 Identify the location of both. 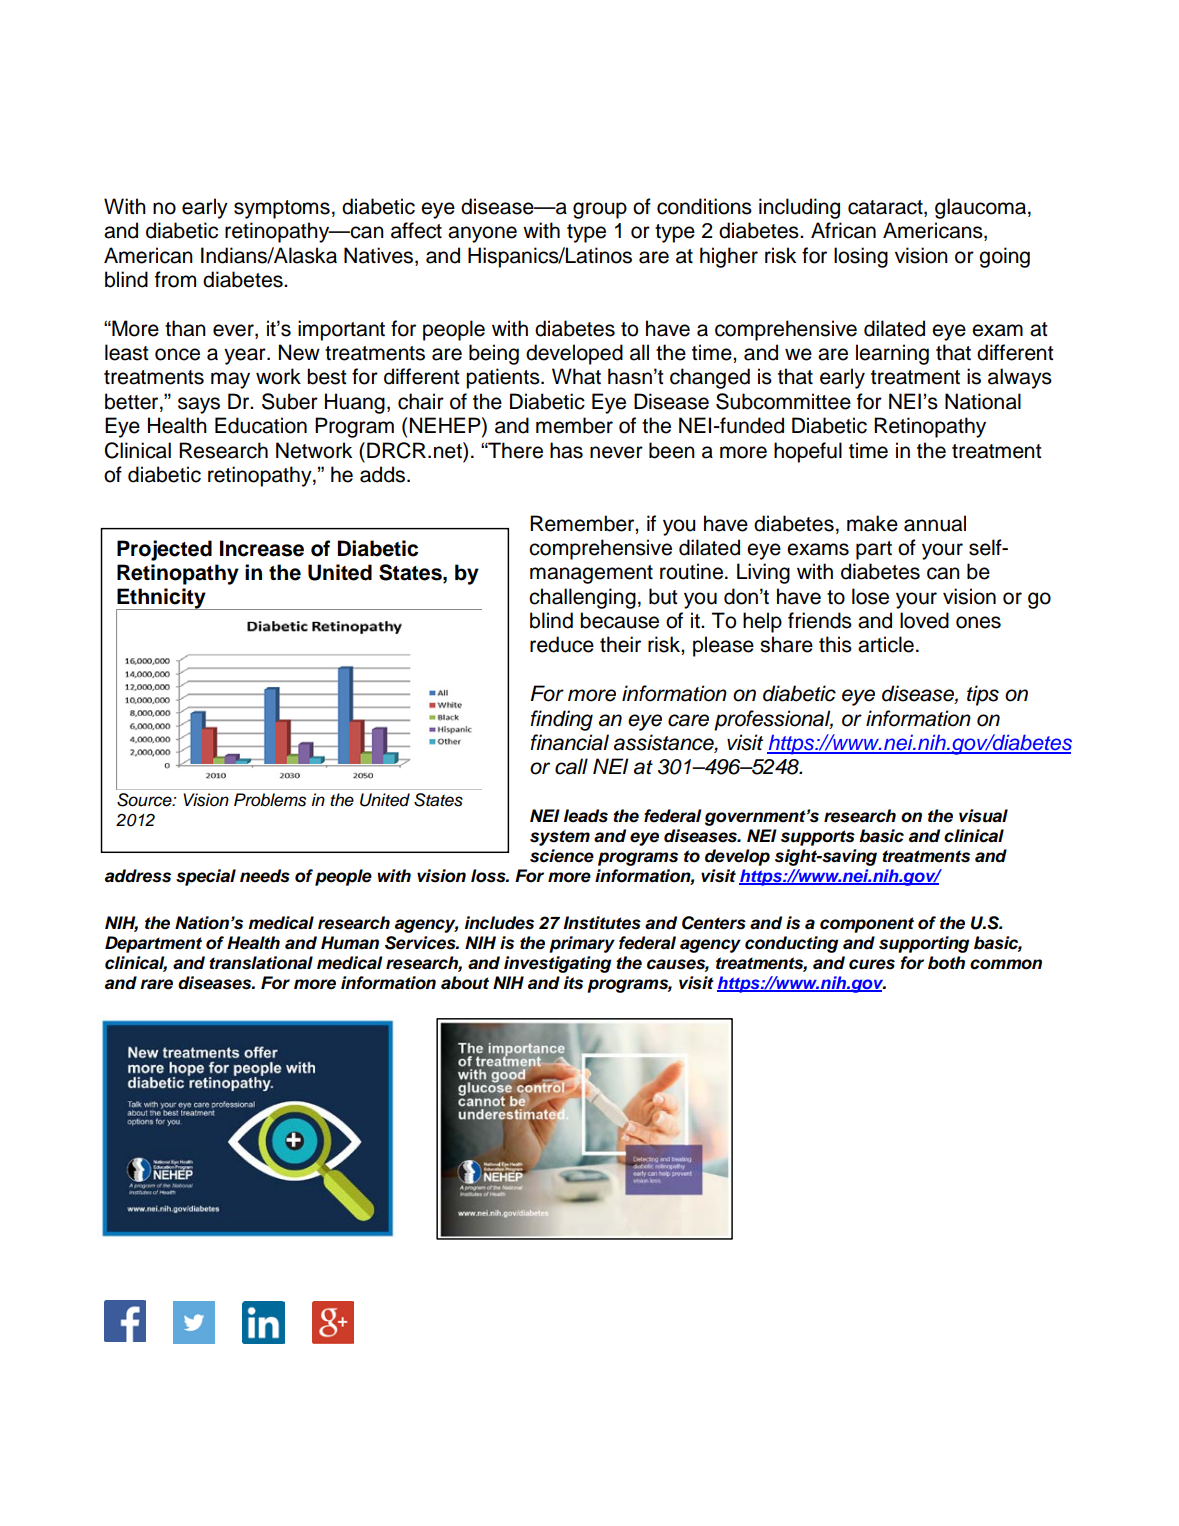
(946, 963).
